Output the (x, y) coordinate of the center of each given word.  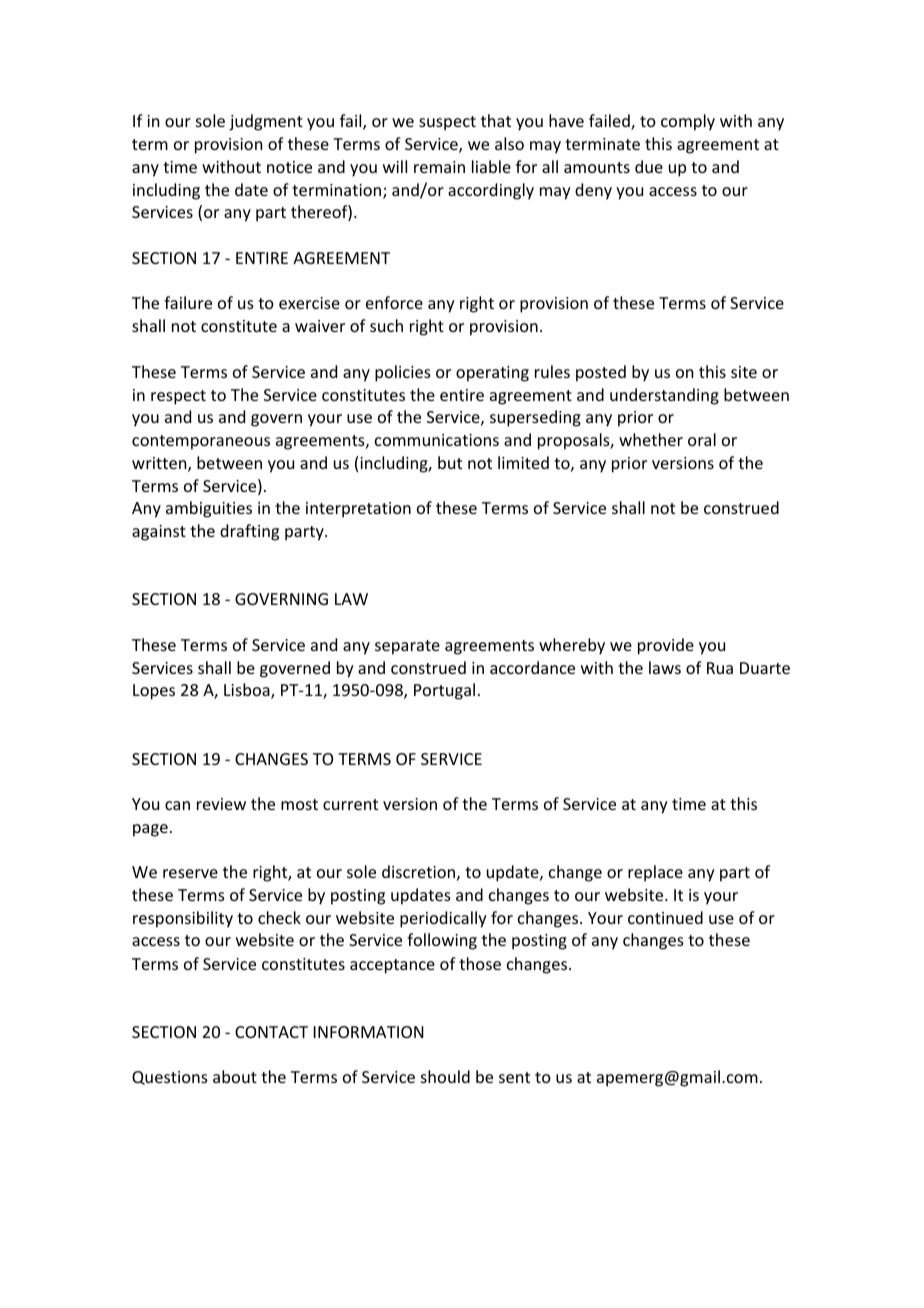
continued (665, 917)
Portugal (444, 691)
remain (439, 167)
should (445, 1076)
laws (665, 667)
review (221, 804)
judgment (266, 122)
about (235, 1076)
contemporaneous (201, 442)
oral (702, 439)
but (450, 462)
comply (688, 122)
